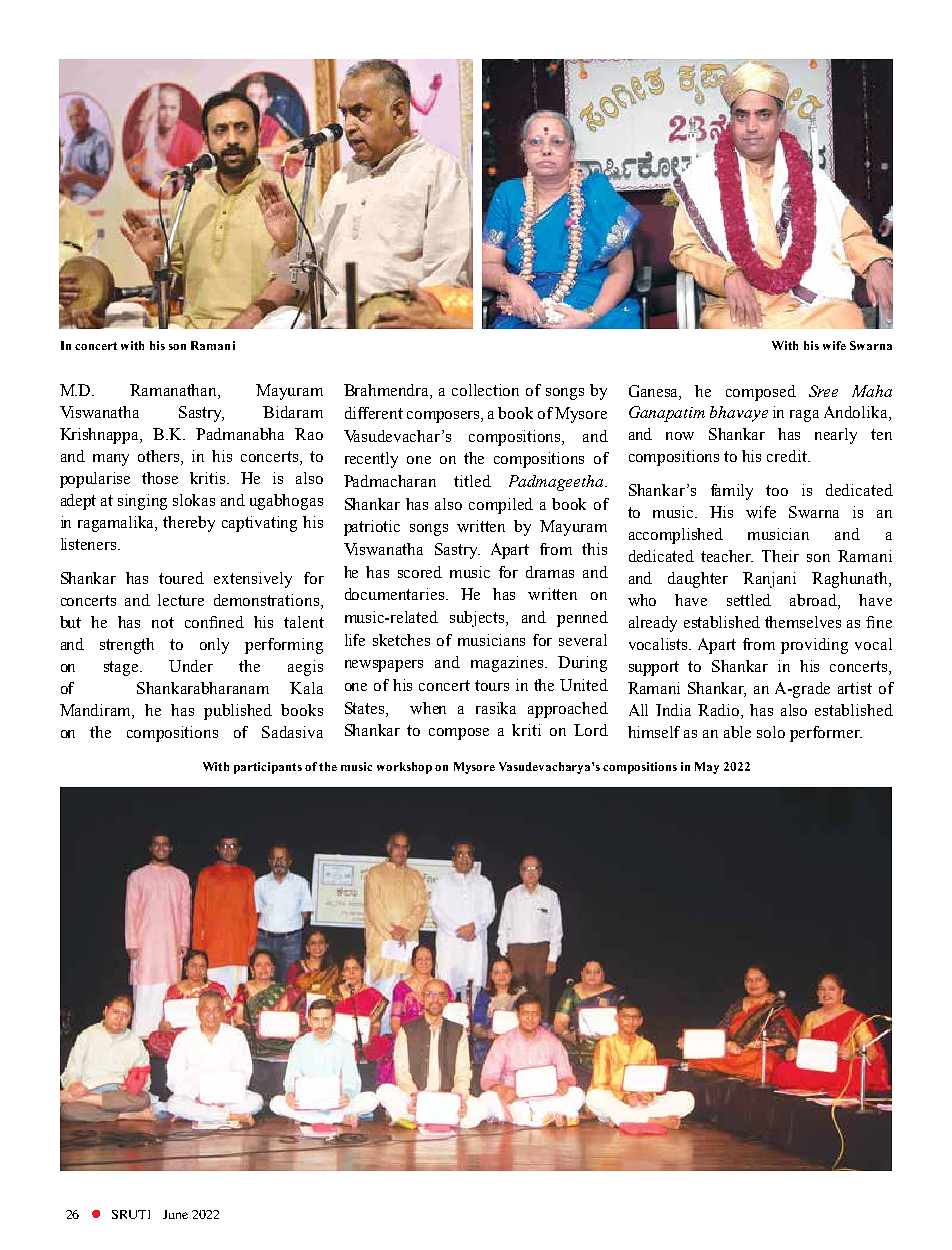  What do you see at coordinates (654, 732) in the screenshot?
I see `himself` at bounding box center [654, 732].
